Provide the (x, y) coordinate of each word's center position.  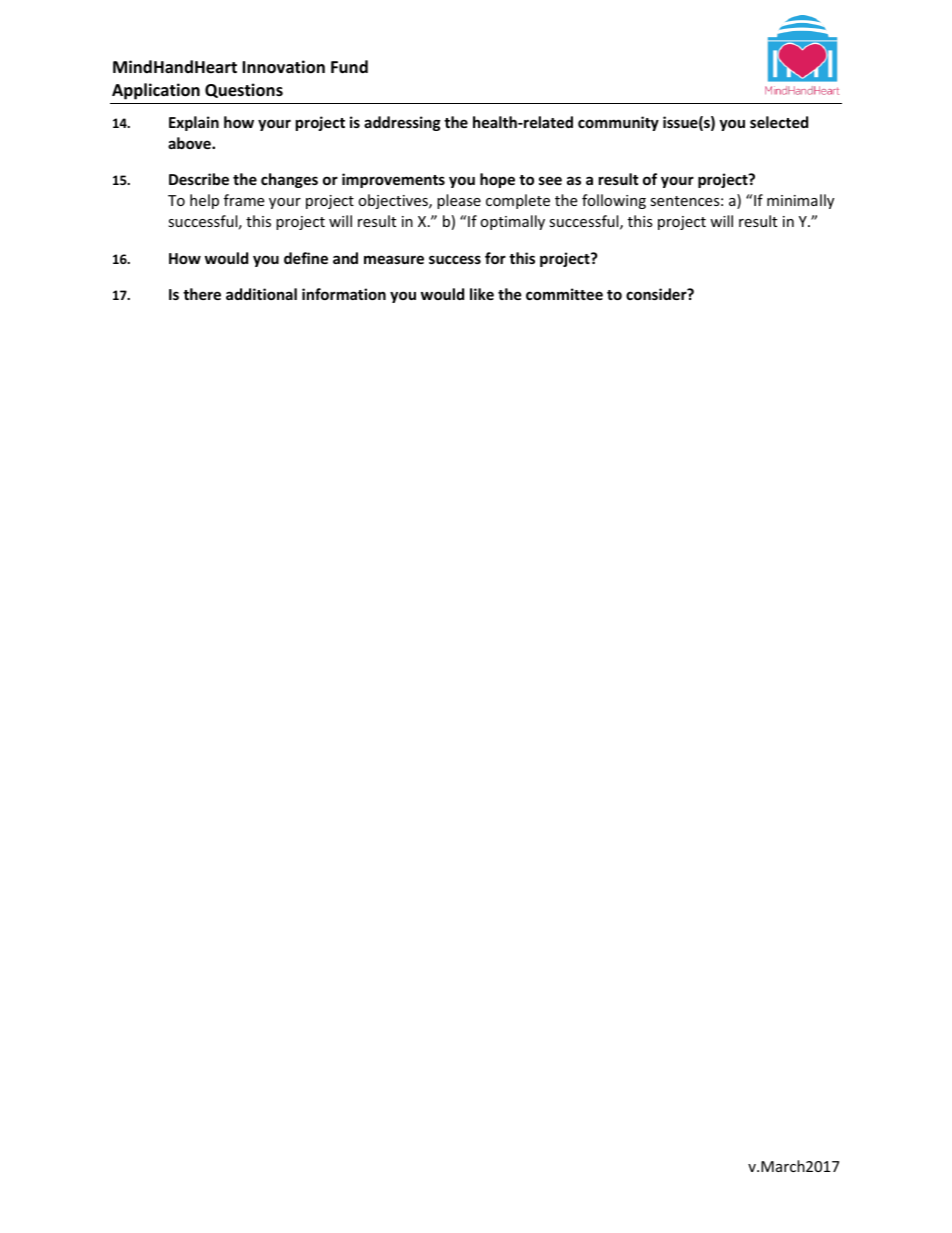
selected (779, 122)
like (482, 294)
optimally (512, 222)
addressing (402, 123)
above (190, 143)
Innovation (283, 67)
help (204, 201)
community (618, 123)
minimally (800, 201)
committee (564, 294)
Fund (349, 67)
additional (261, 294)
